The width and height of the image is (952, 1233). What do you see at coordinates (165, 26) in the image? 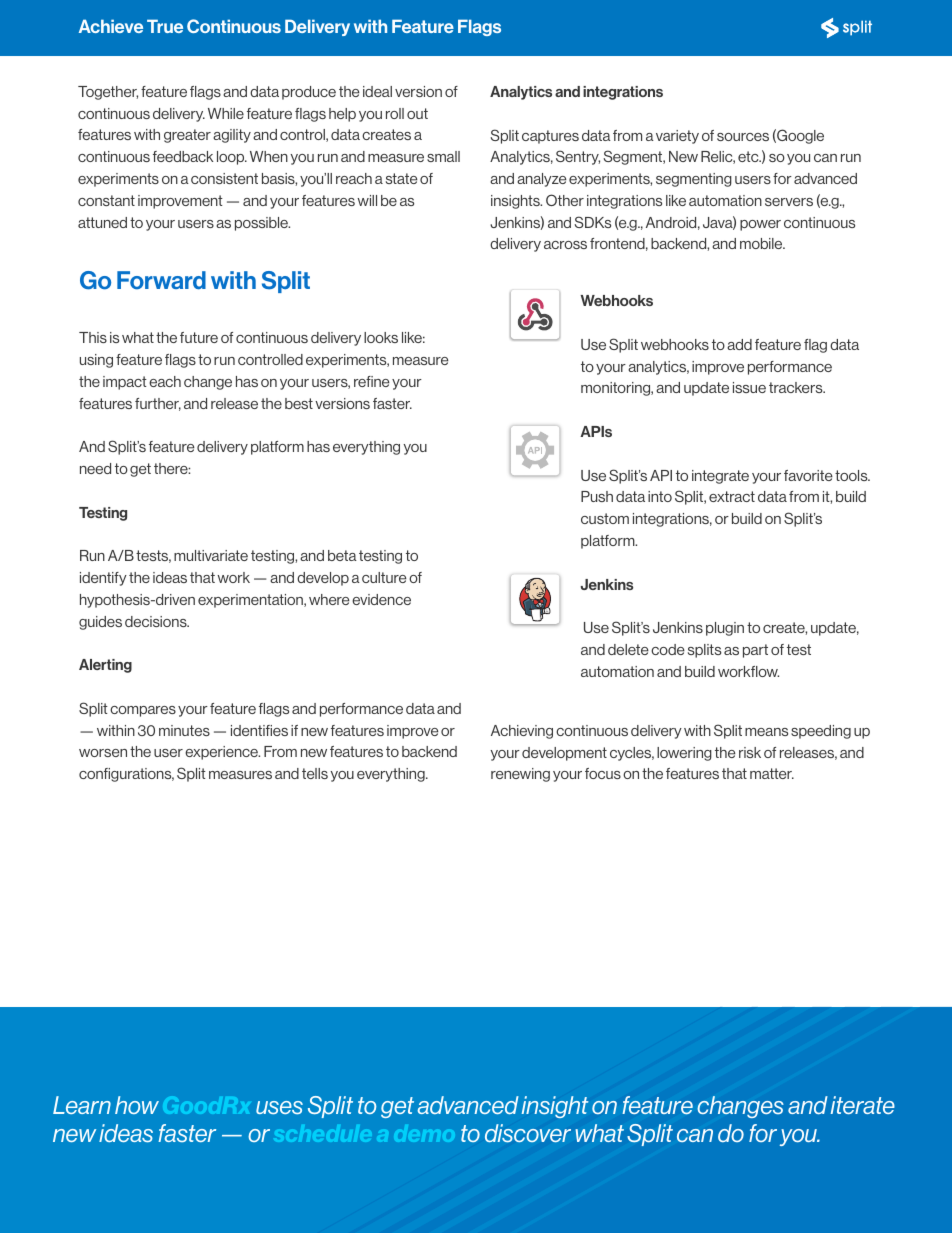
I see `True` at bounding box center [165, 26].
